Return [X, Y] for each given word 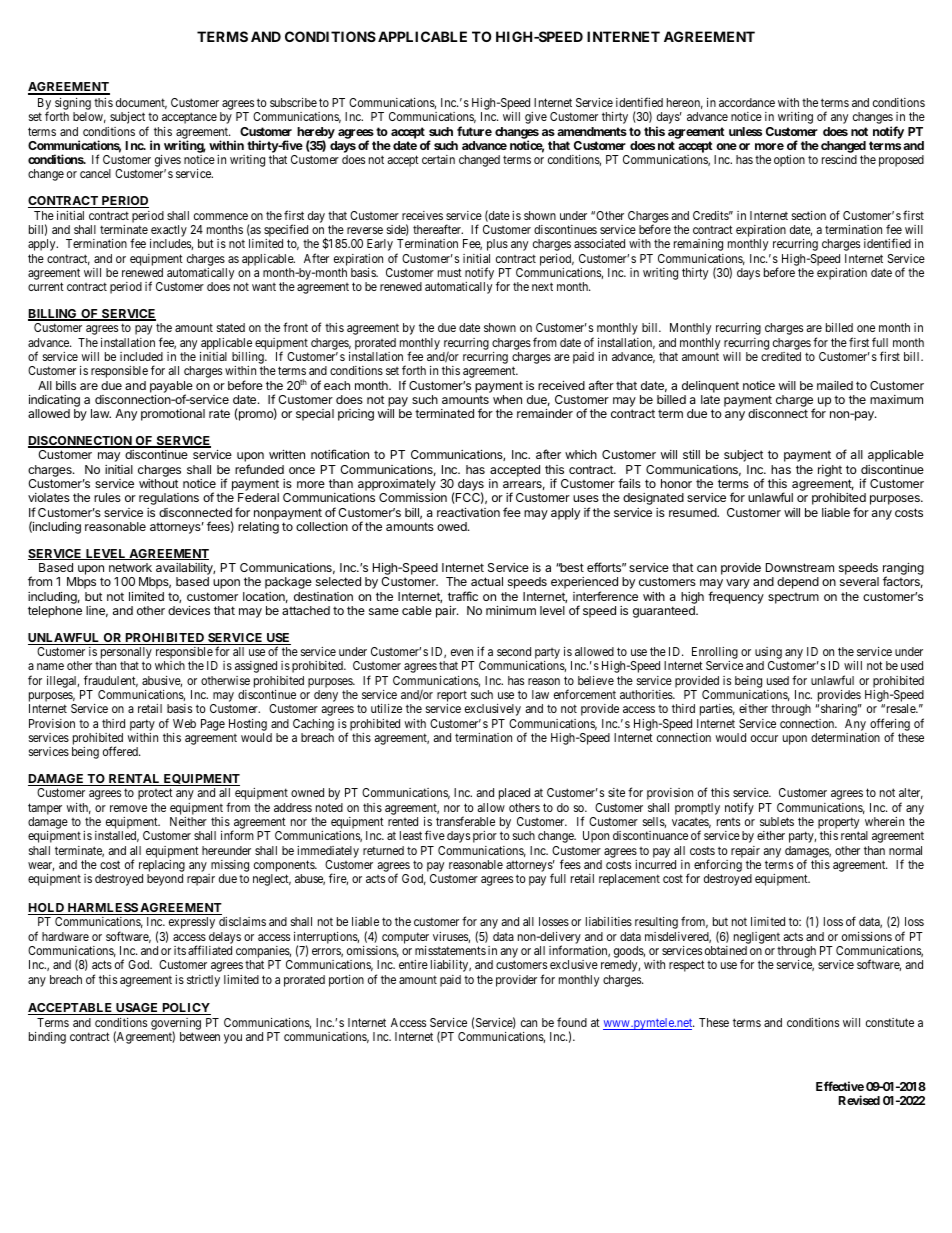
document [141, 103]
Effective [840, 1086]
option [789, 161]
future [474, 131]
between [200, 1036]
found [572, 1022]
